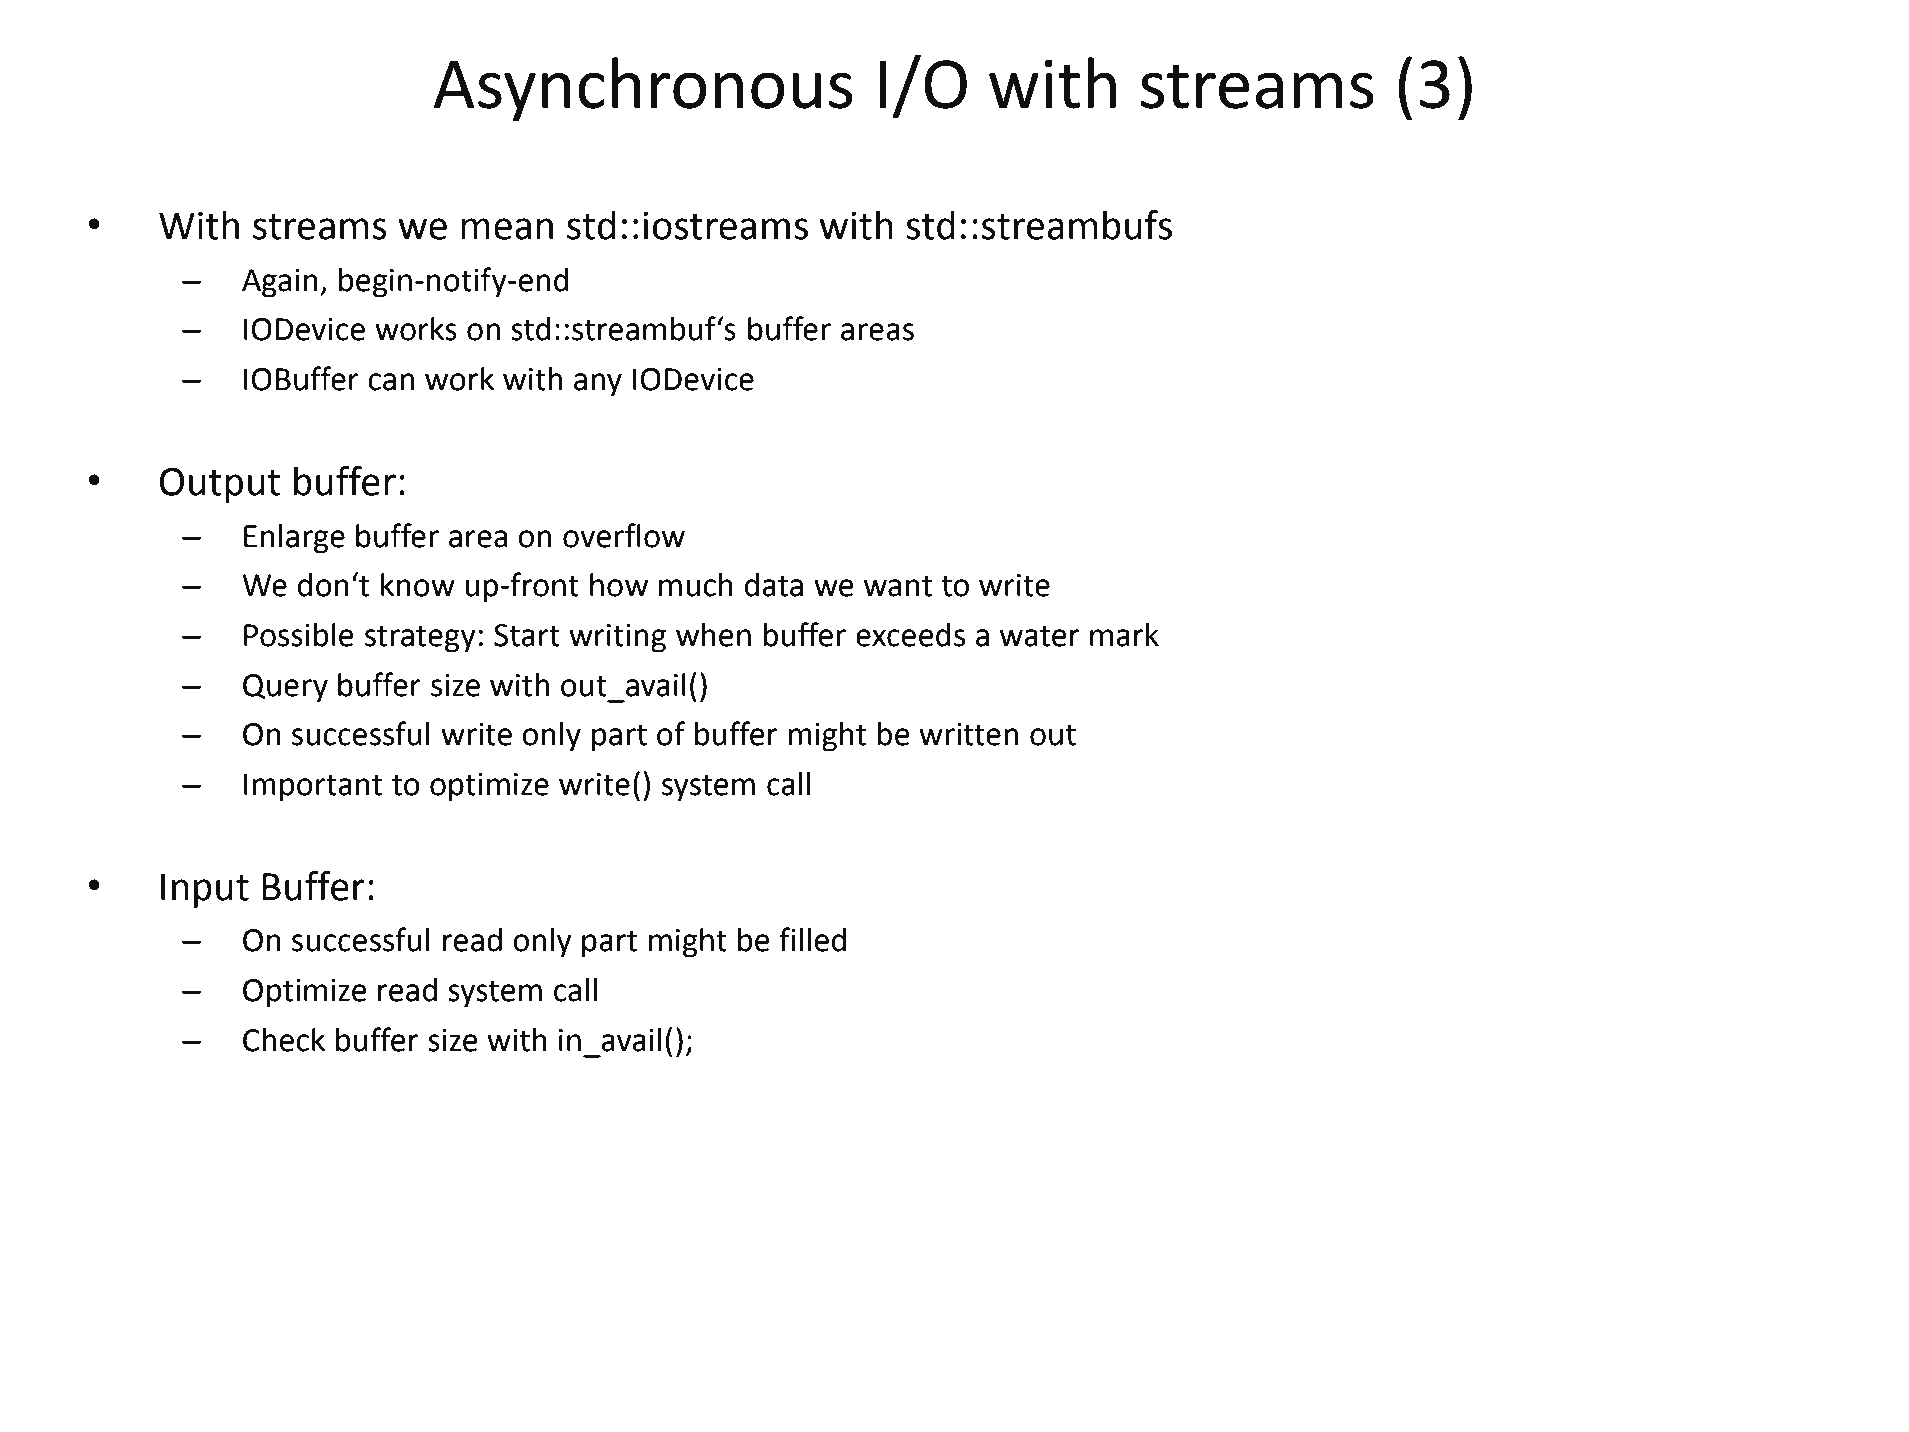  I want to click on written, so click(968, 734).
